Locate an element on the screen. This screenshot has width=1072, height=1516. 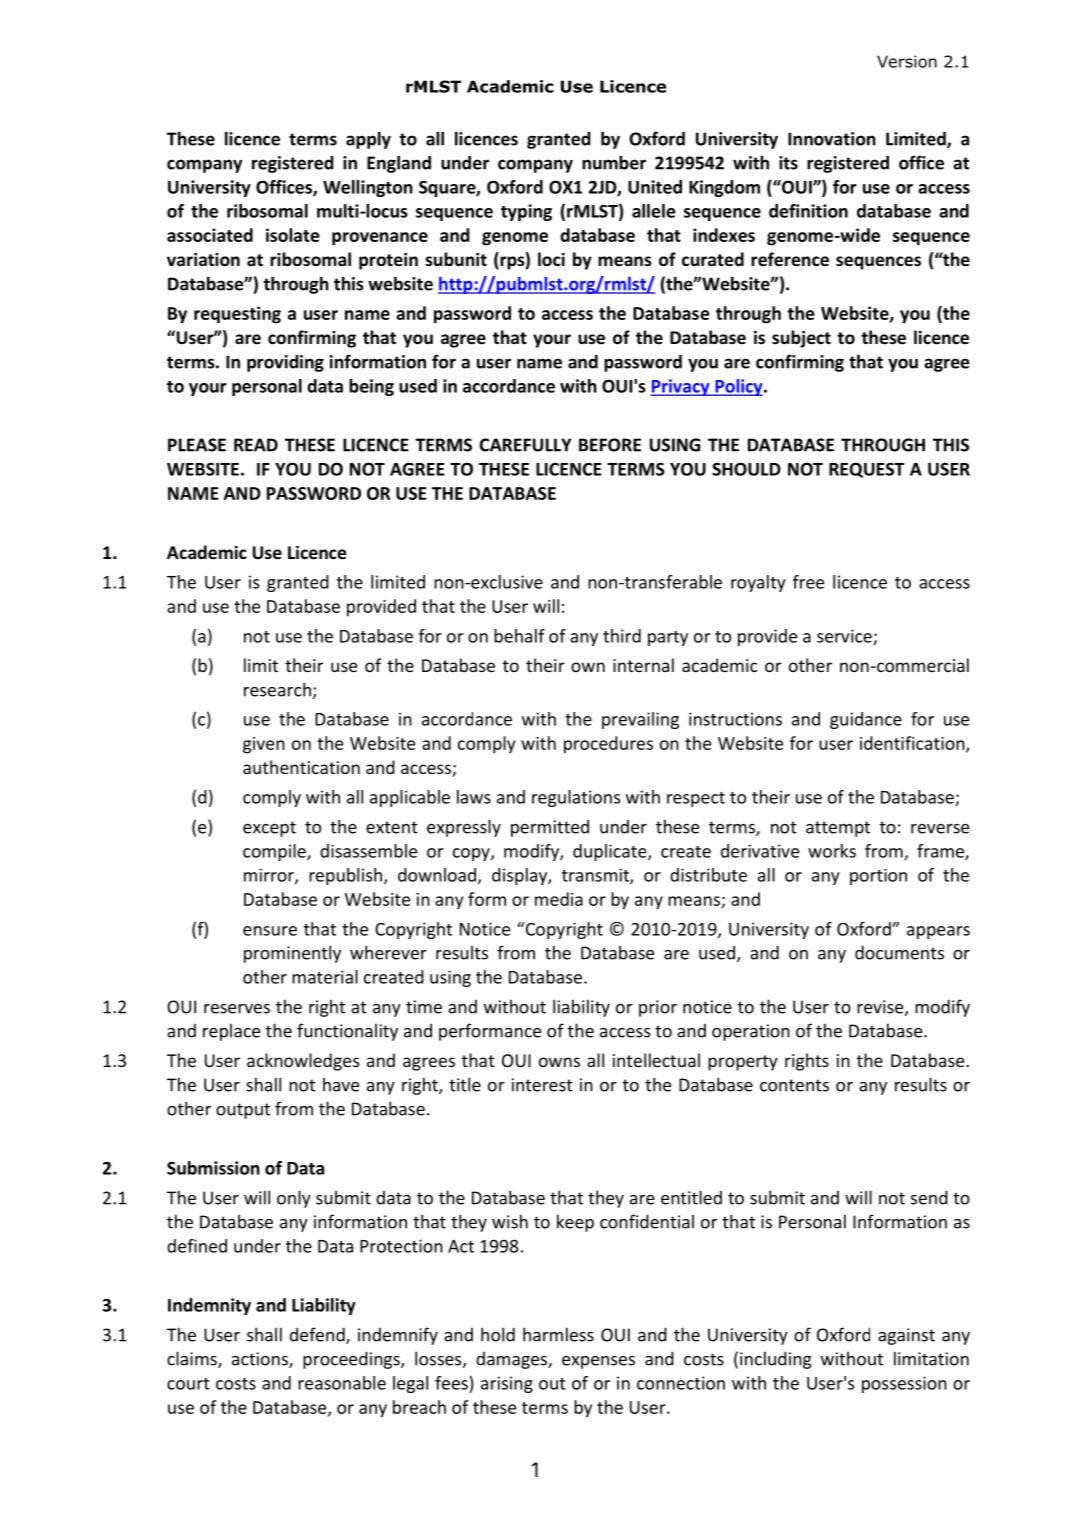
Innovation is located at coordinates (832, 139).
